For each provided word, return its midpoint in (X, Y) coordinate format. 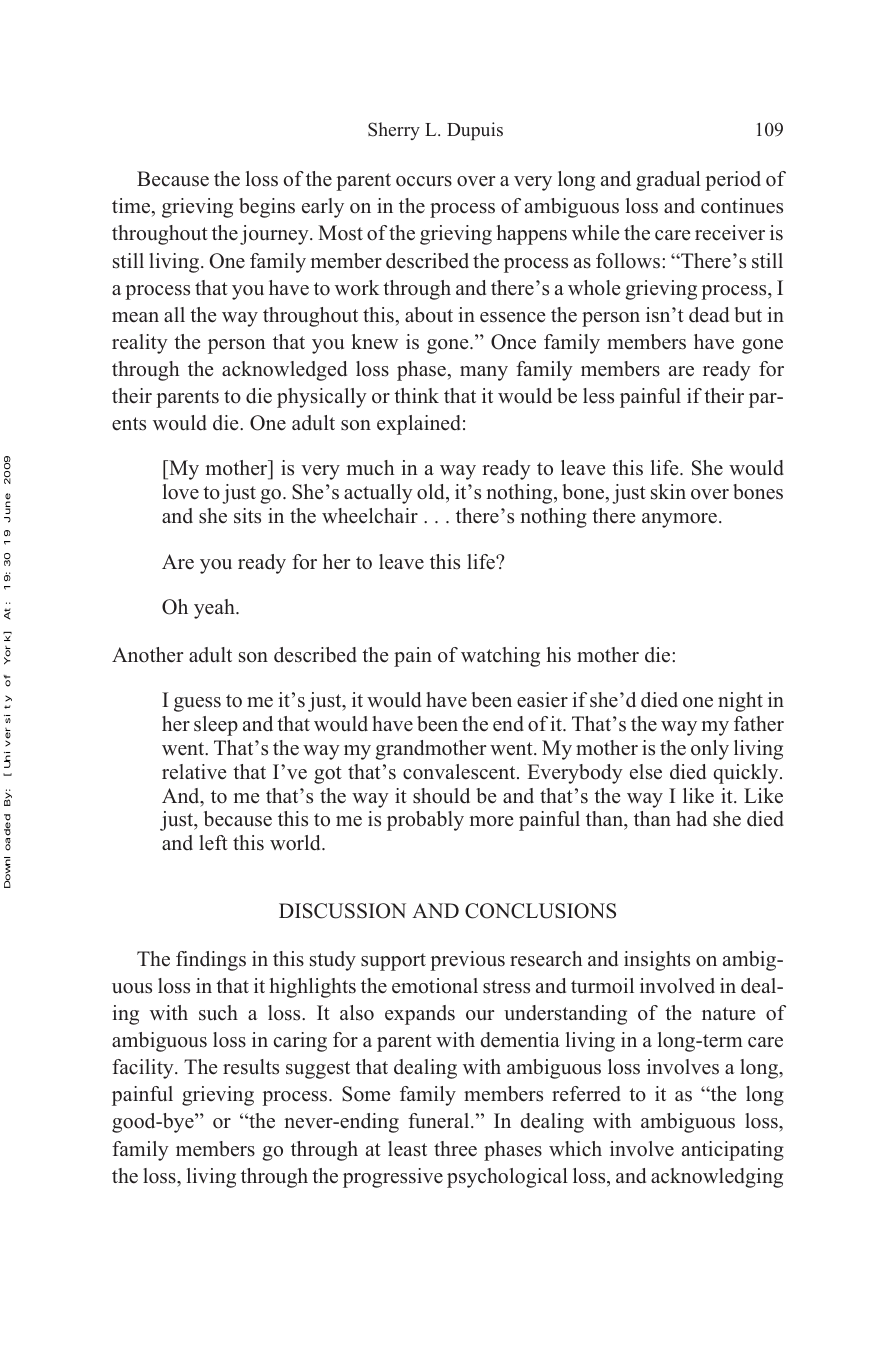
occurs (424, 181)
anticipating (733, 1151)
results (251, 1067)
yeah (215, 609)
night (740, 702)
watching (500, 657)
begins (267, 208)
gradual (668, 181)
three (455, 1149)
